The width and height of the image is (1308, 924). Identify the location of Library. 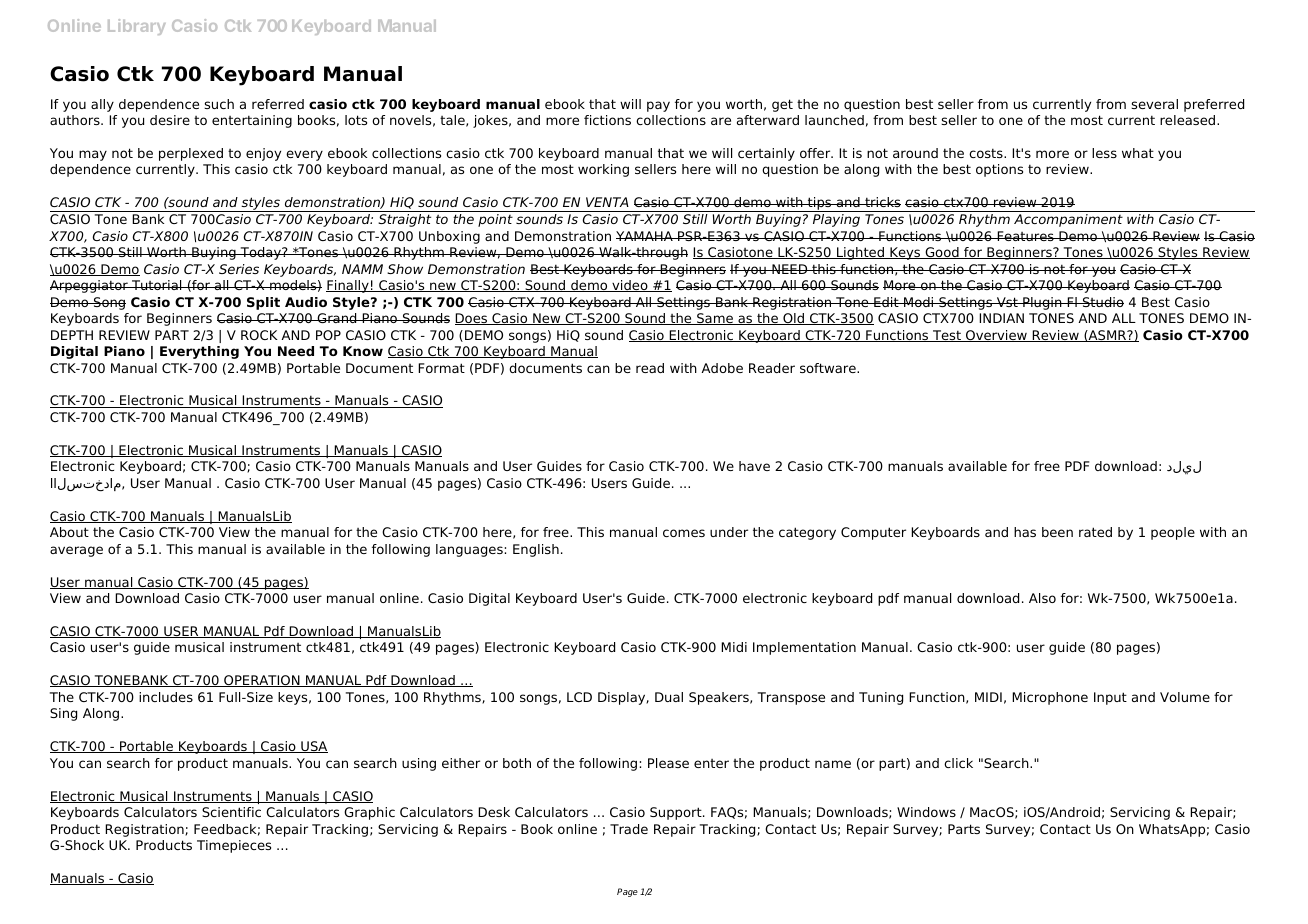
(137, 27).
